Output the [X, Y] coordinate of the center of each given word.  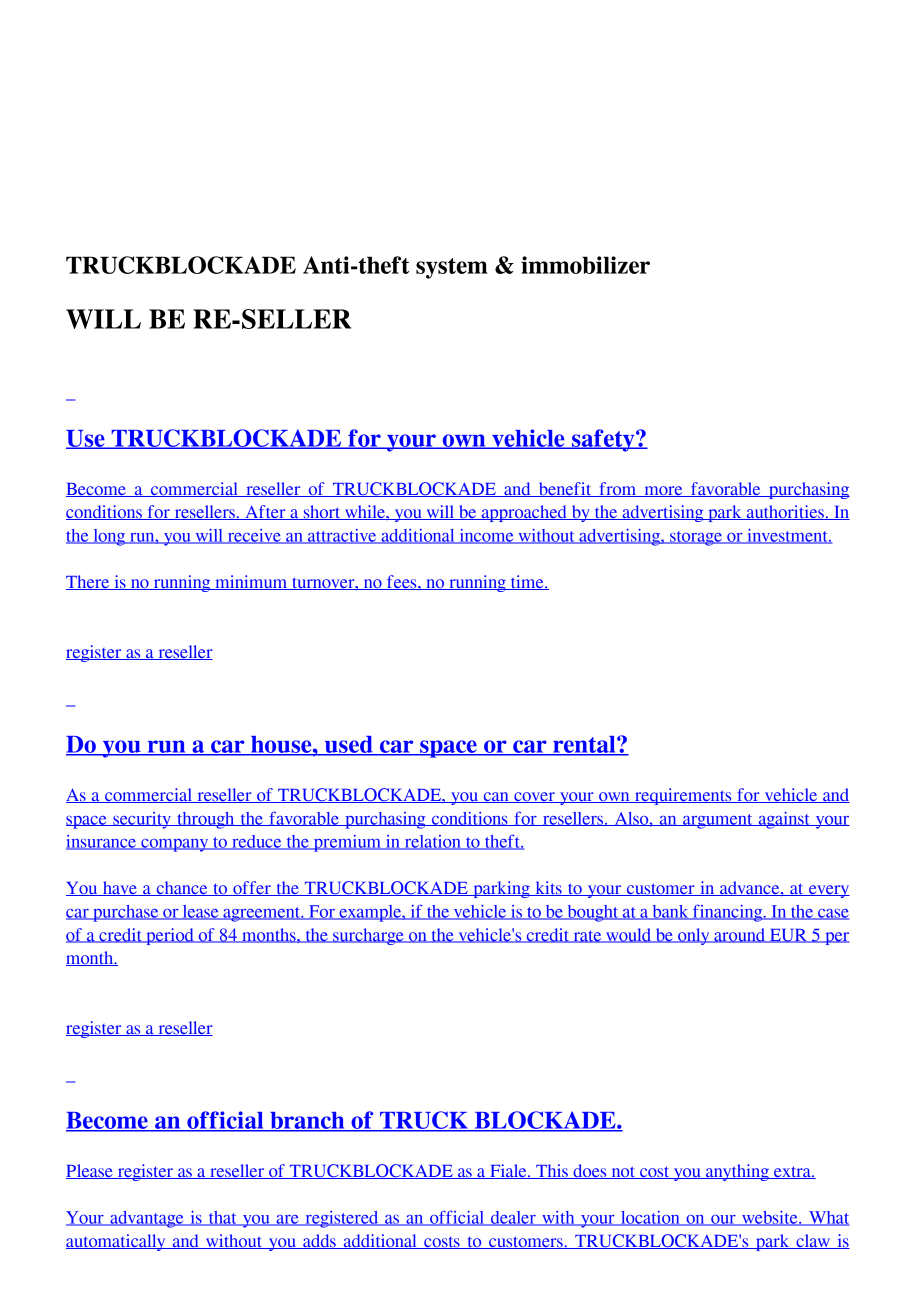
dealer [513, 1218]
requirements [683, 796]
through [206, 820]
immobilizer [585, 265]
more [663, 491]
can [496, 797]
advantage [147, 1219]
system [452, 268]
